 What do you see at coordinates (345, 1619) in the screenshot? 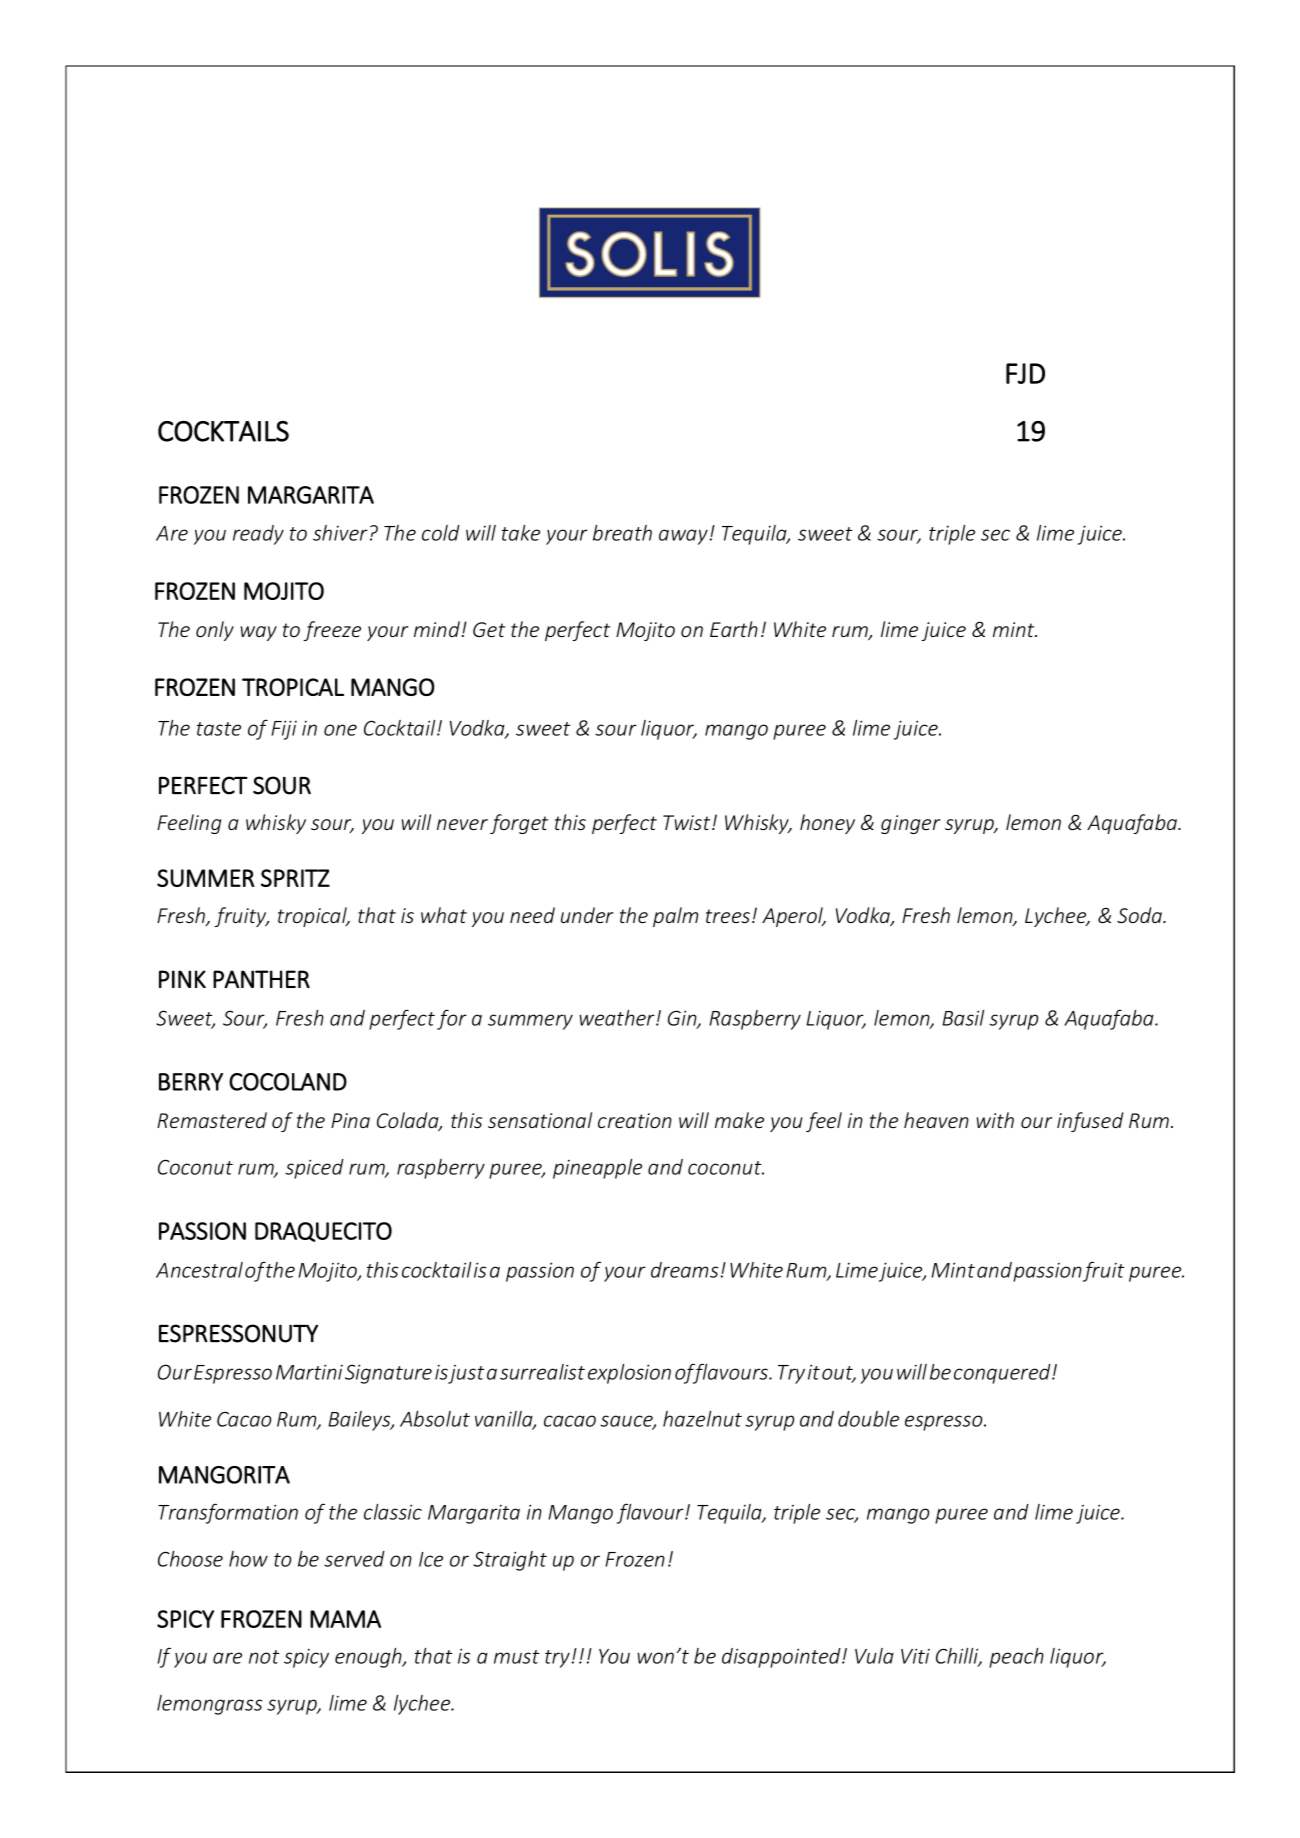
I see `MAMA` at bounding box center [345, 1619].
